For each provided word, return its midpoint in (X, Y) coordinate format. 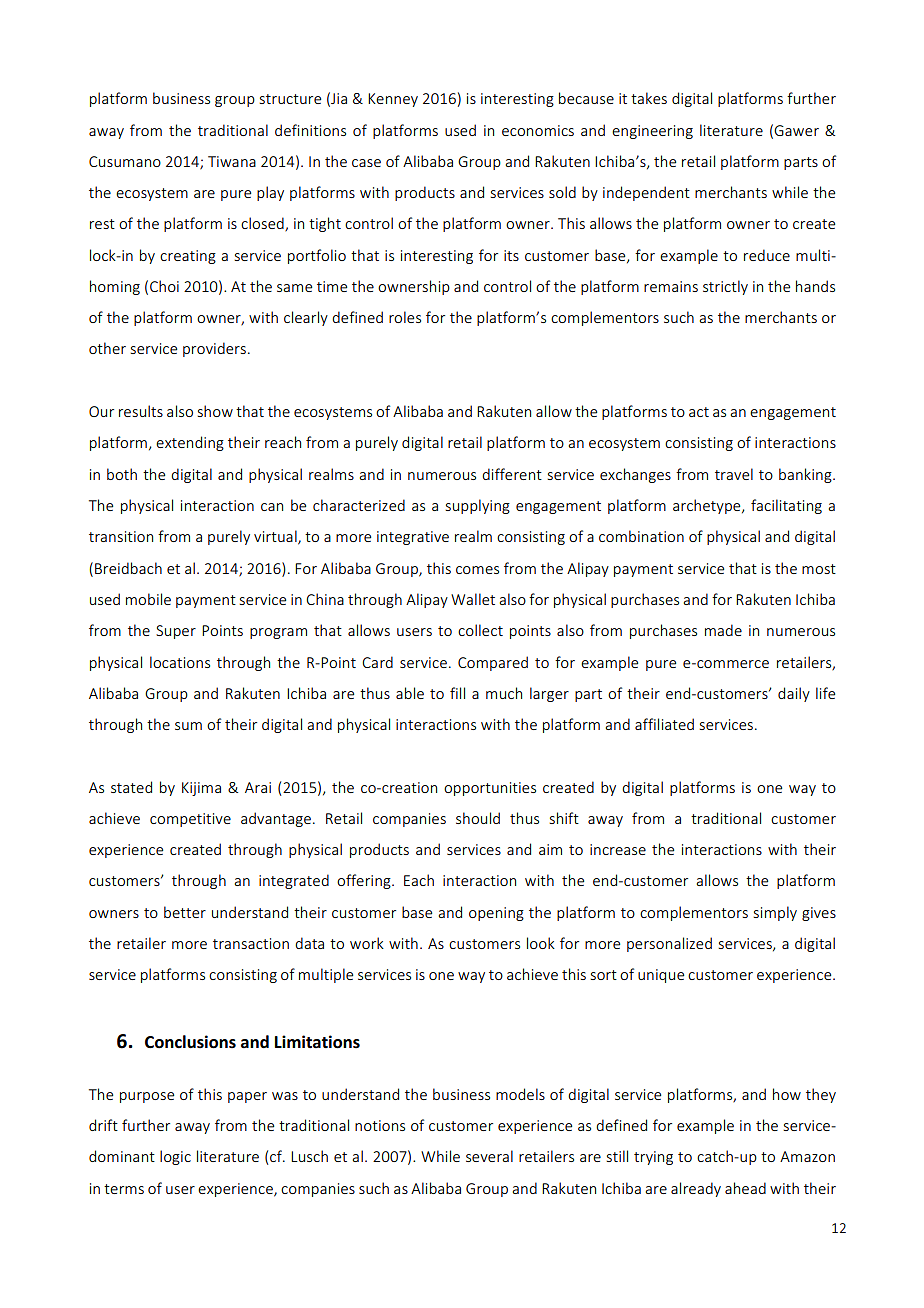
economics (538, 130)
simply (775, 913)
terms (124, 1189)
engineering (652, 132)
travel (734, 474)
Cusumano (125, 161)
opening (496, 914)
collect (480, 630)
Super (176, 632)
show (215, 411)
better (185, 912)
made (723, 630)
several (489, 1156)
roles (405, 317)
